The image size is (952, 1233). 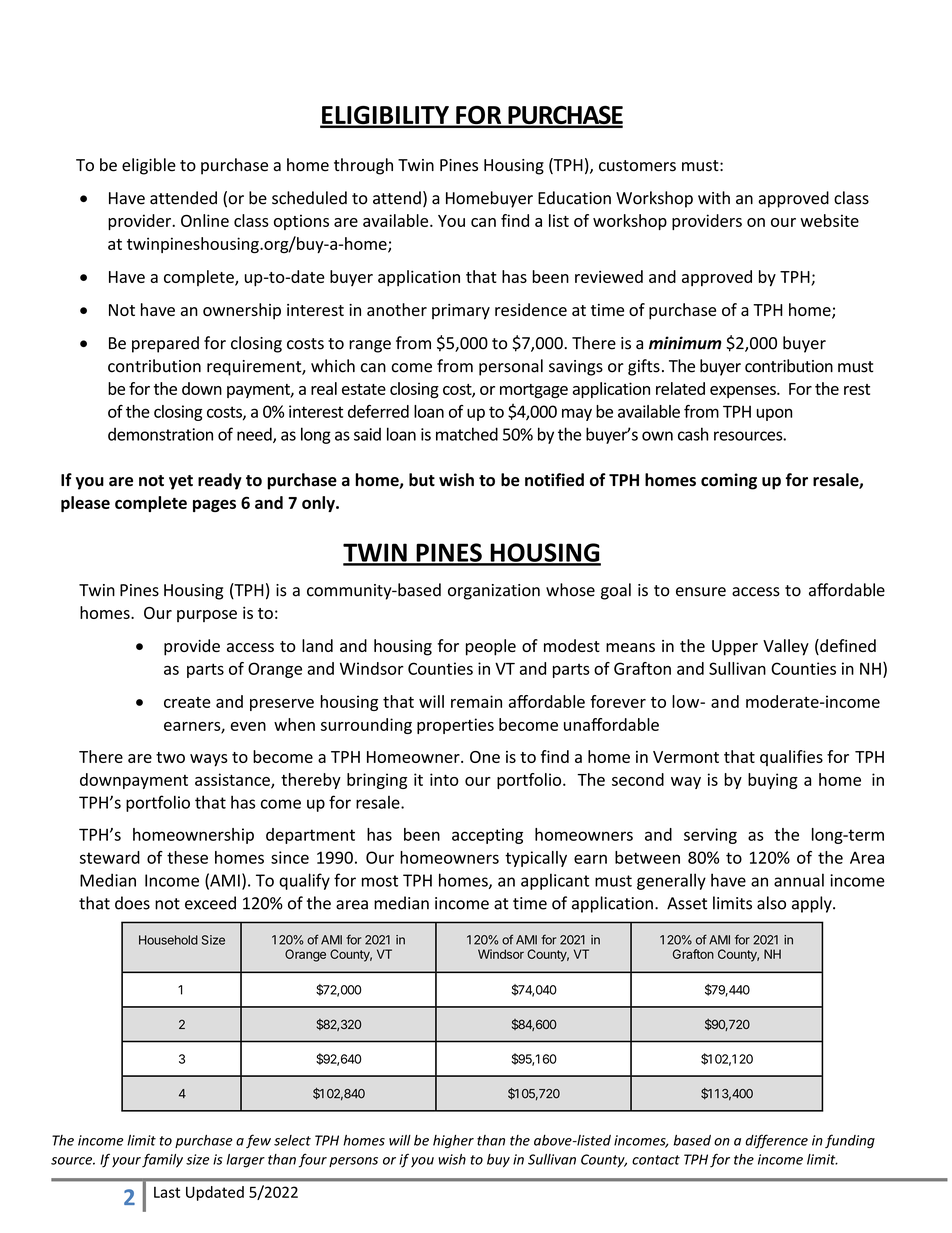 I want to click on family, so click(x=162, y=1160).
